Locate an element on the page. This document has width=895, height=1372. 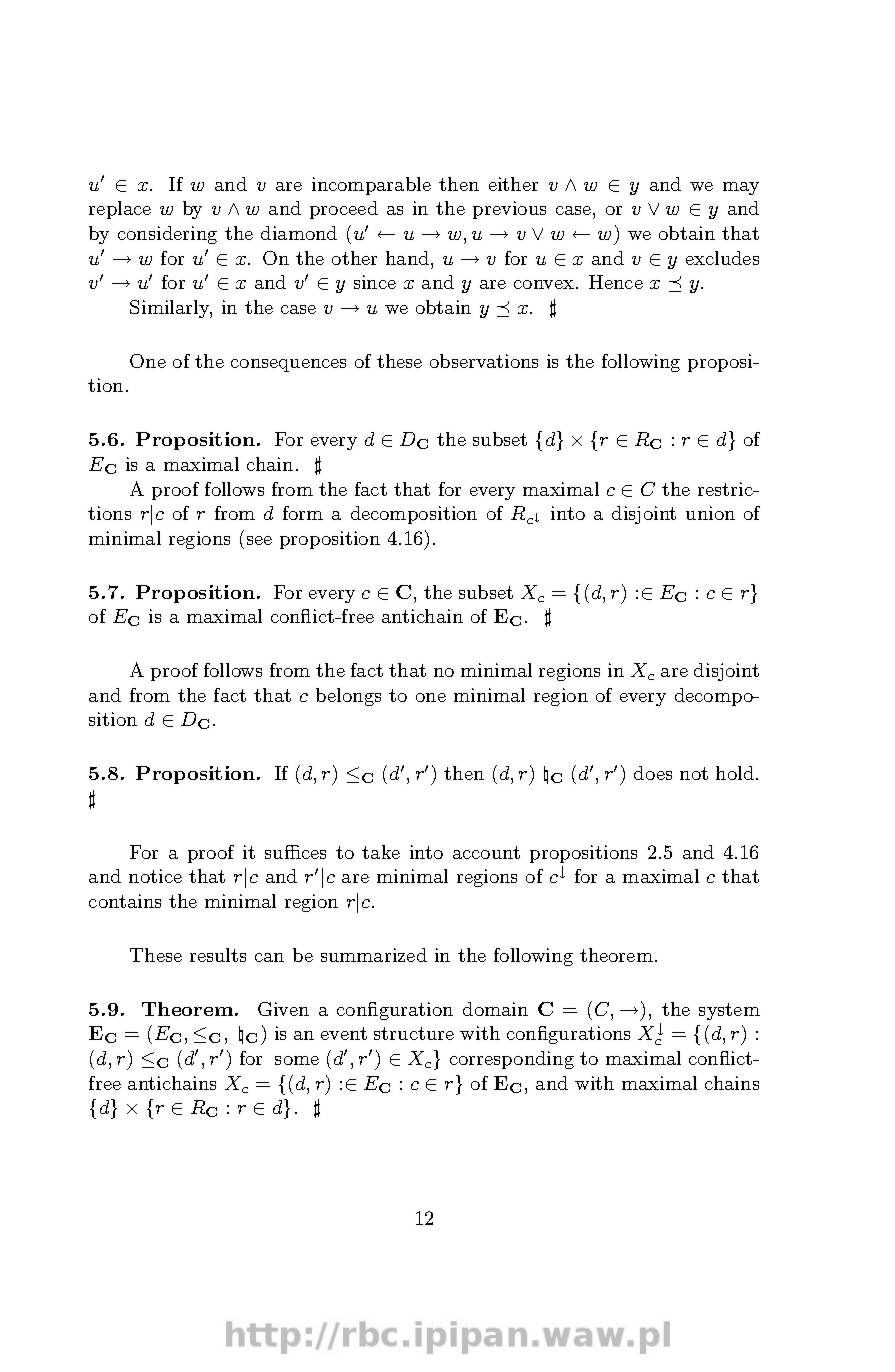
Given is located at coordinates (283, 1009).
